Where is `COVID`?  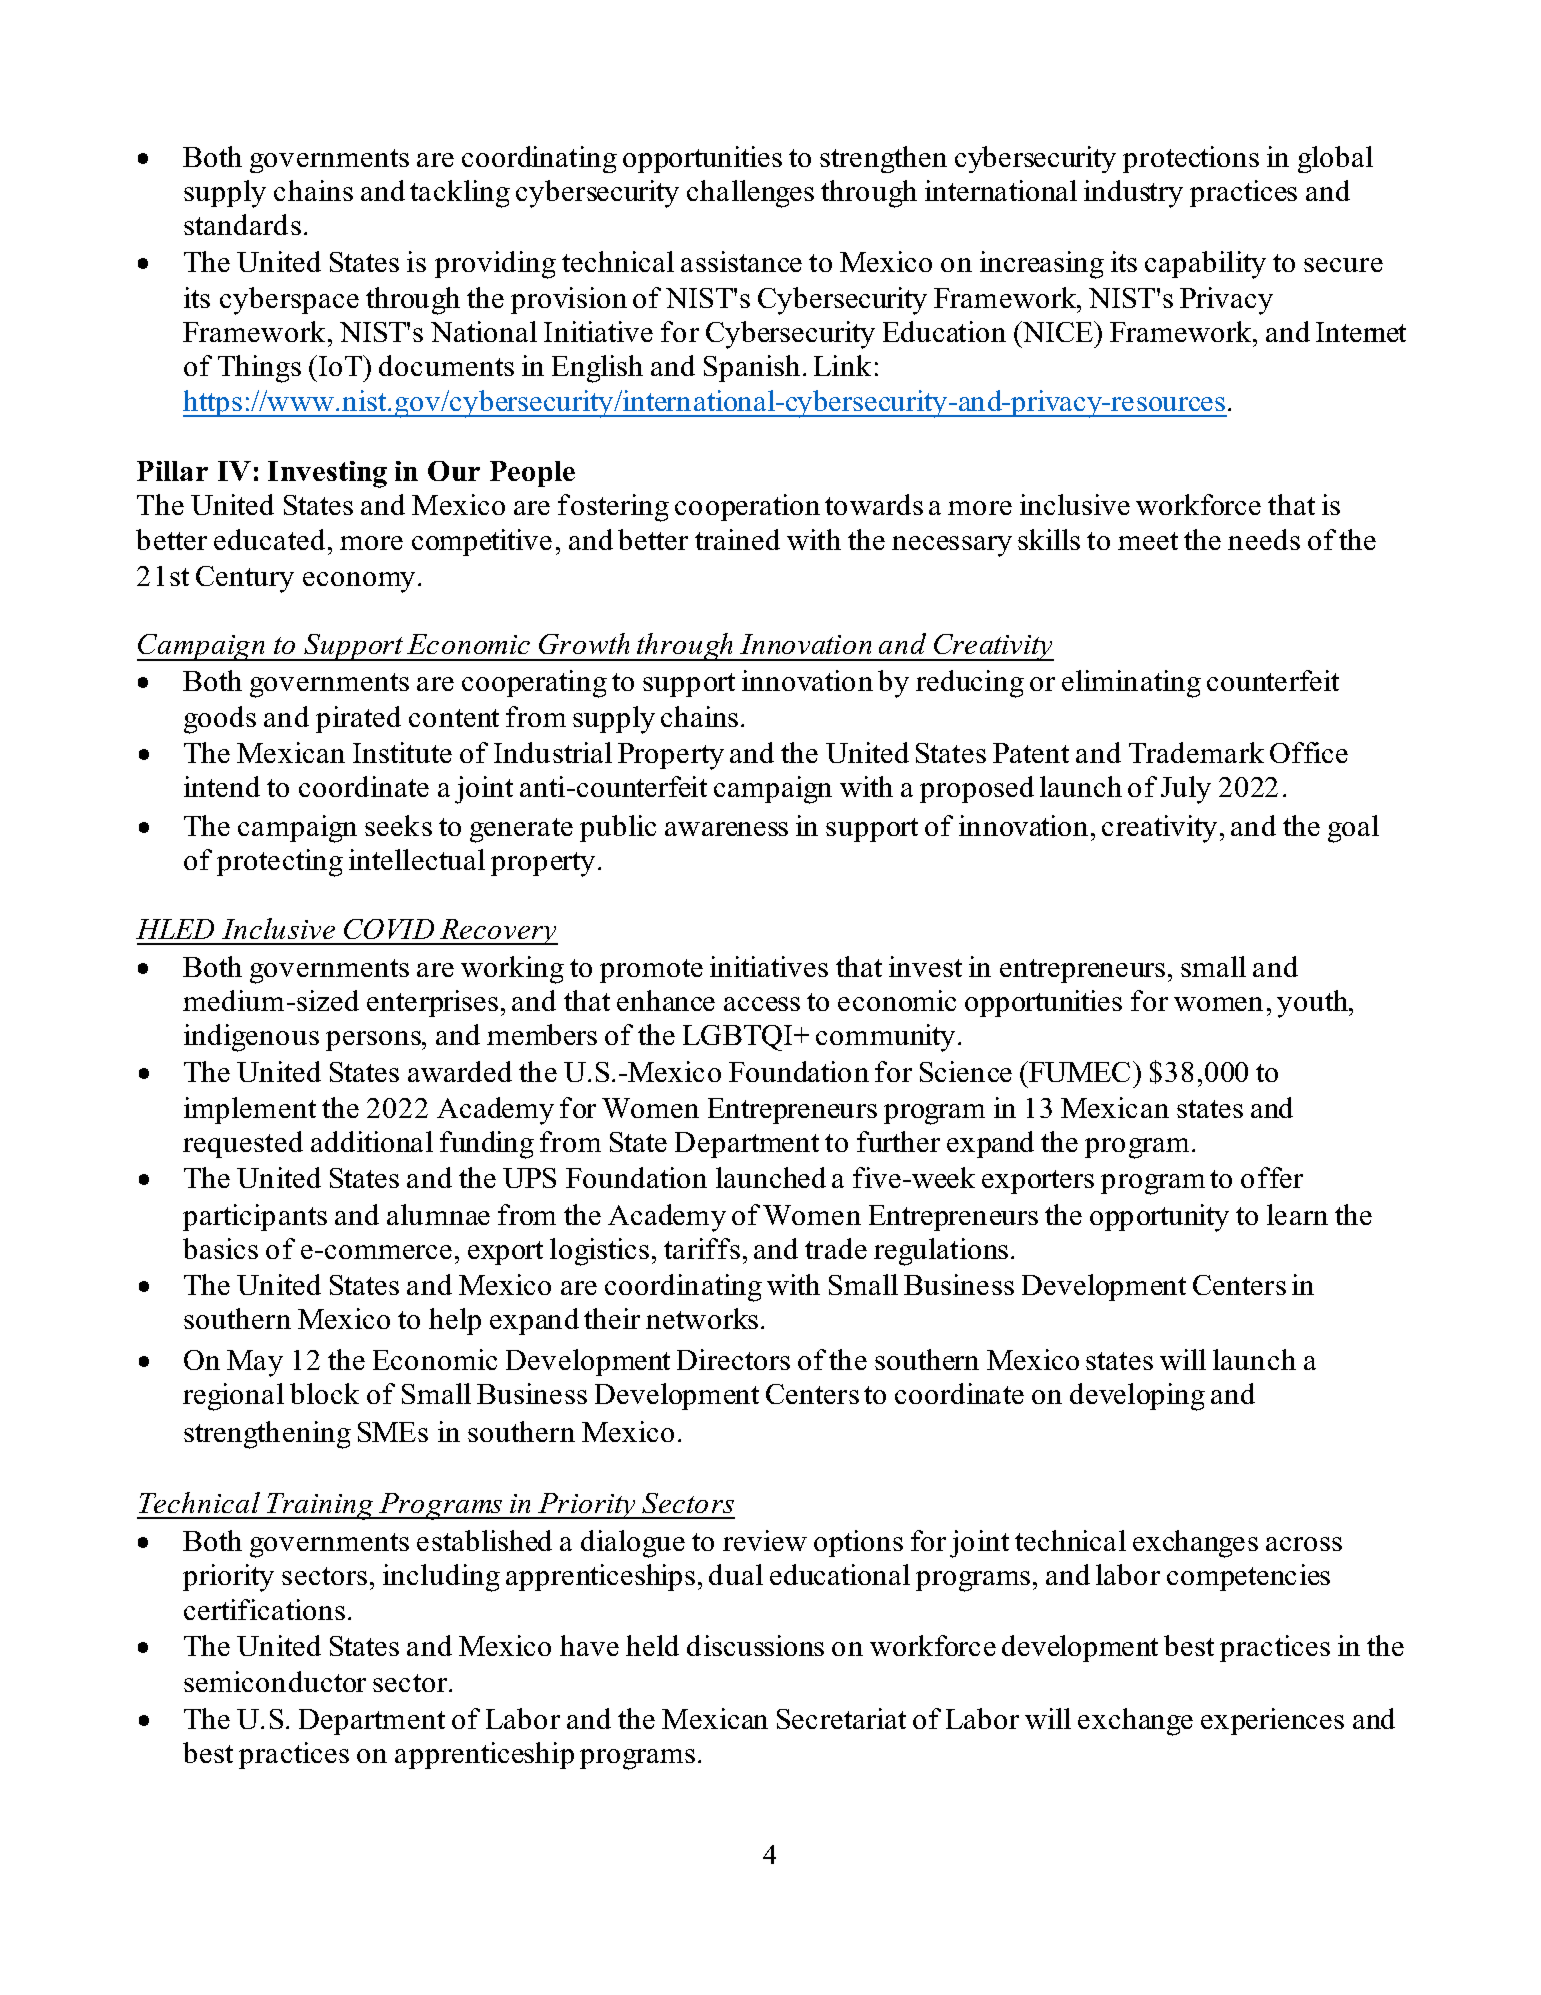
COVID is located at coordinates (389, 929).
